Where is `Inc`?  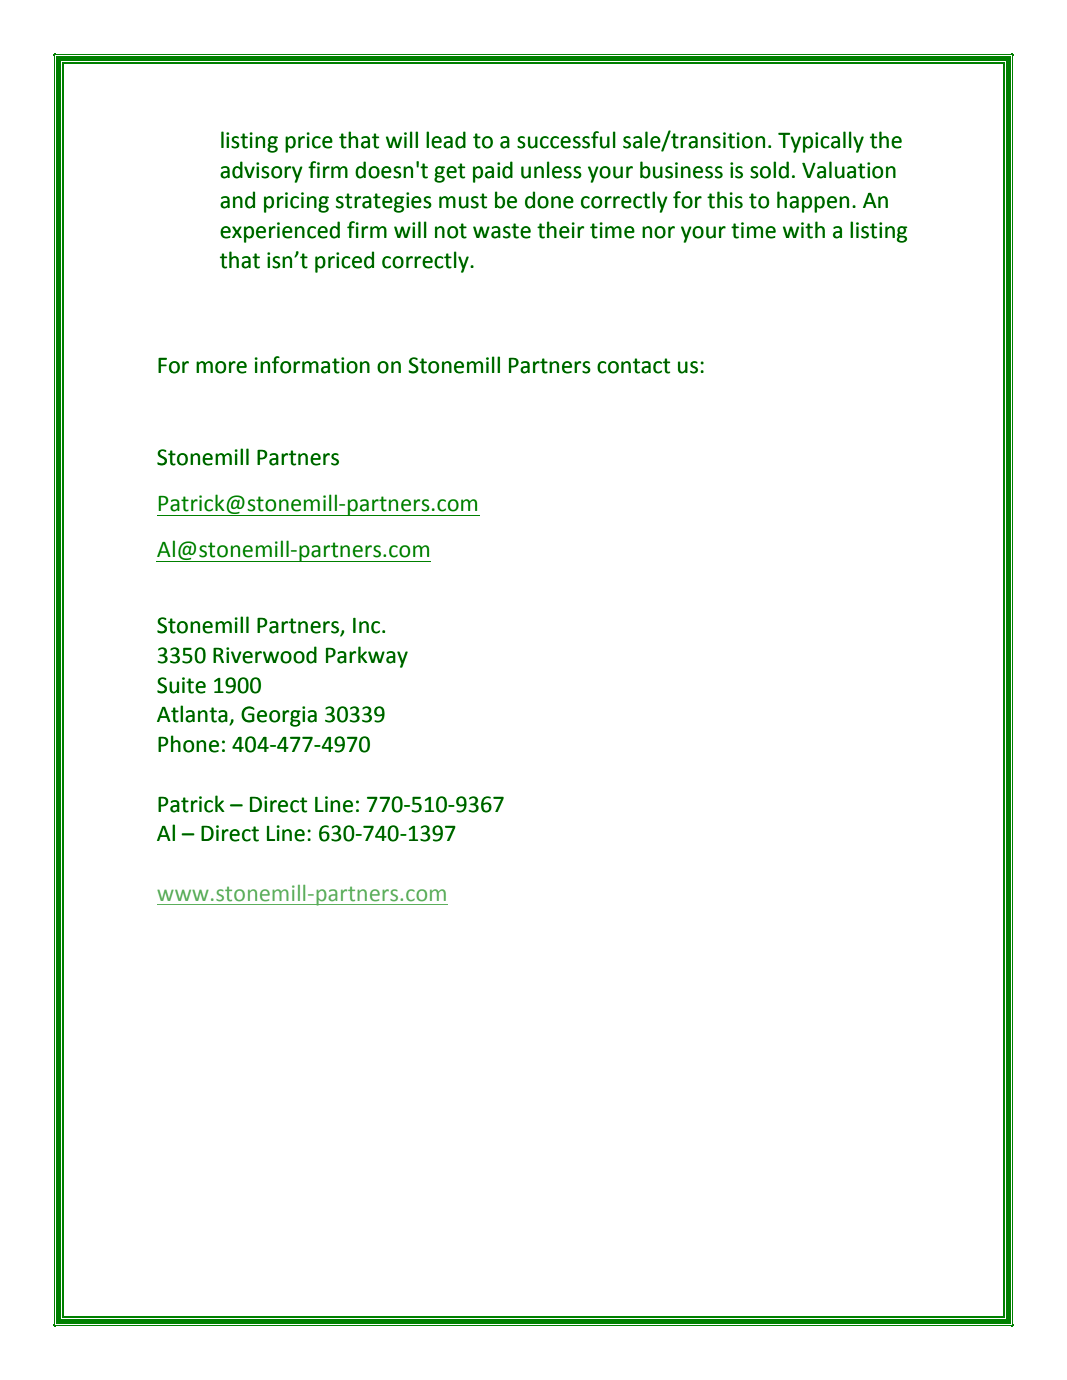
Inc is located at coordinates (366, 626).
